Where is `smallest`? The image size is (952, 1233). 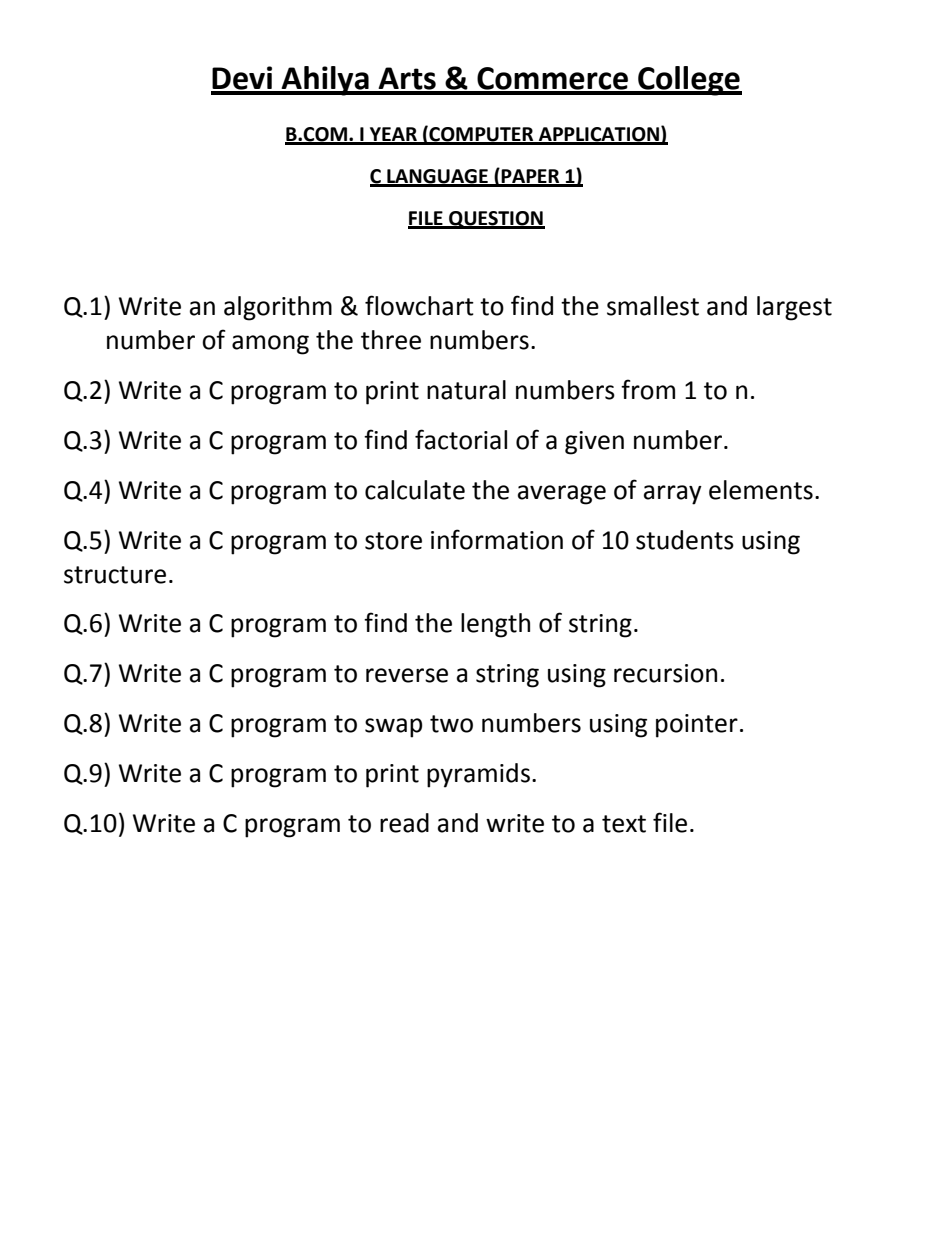 smallest is located at coordinates (653, 306).
